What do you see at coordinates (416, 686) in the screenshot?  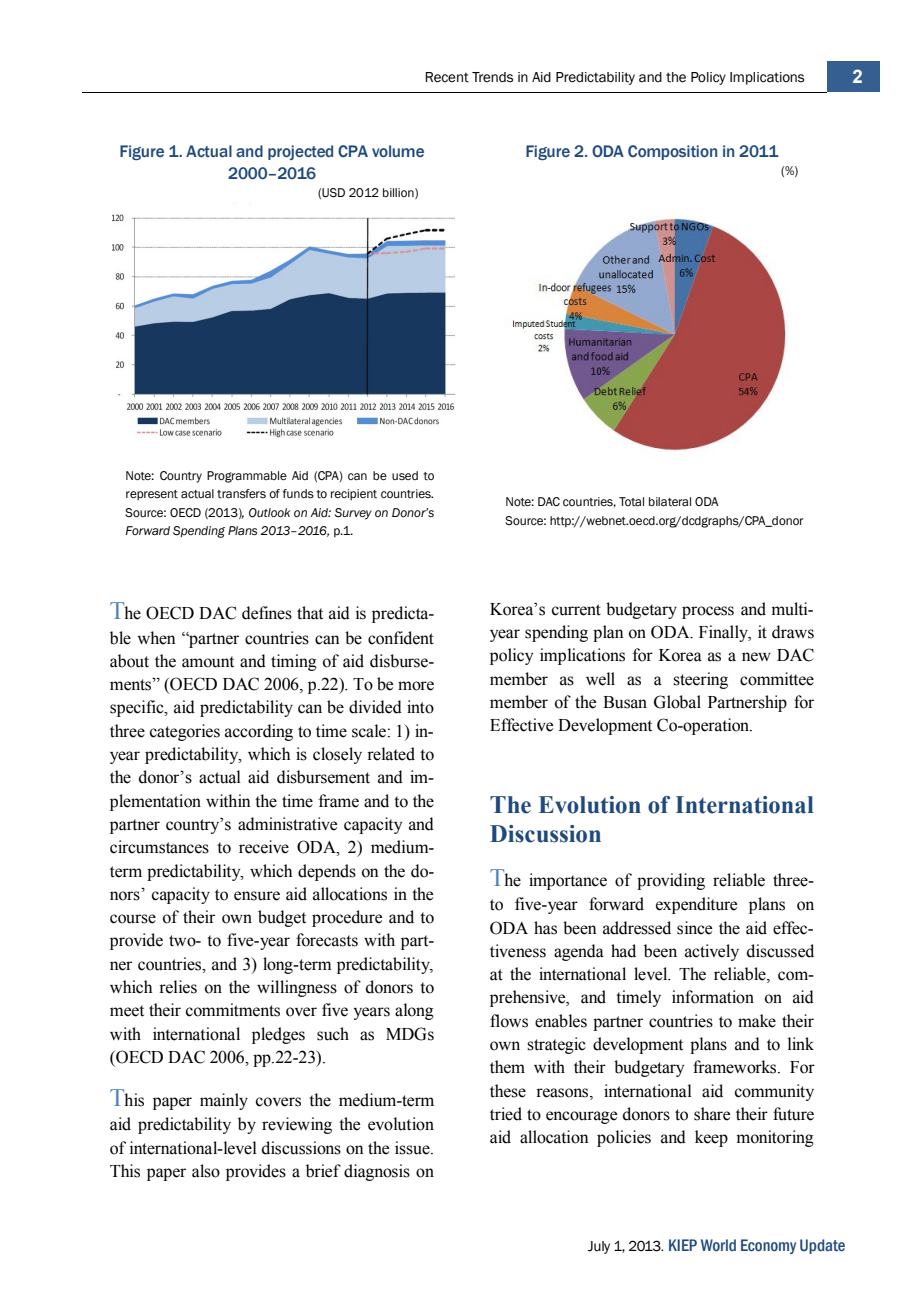 I see `more` at bounding box center [416, 686].
